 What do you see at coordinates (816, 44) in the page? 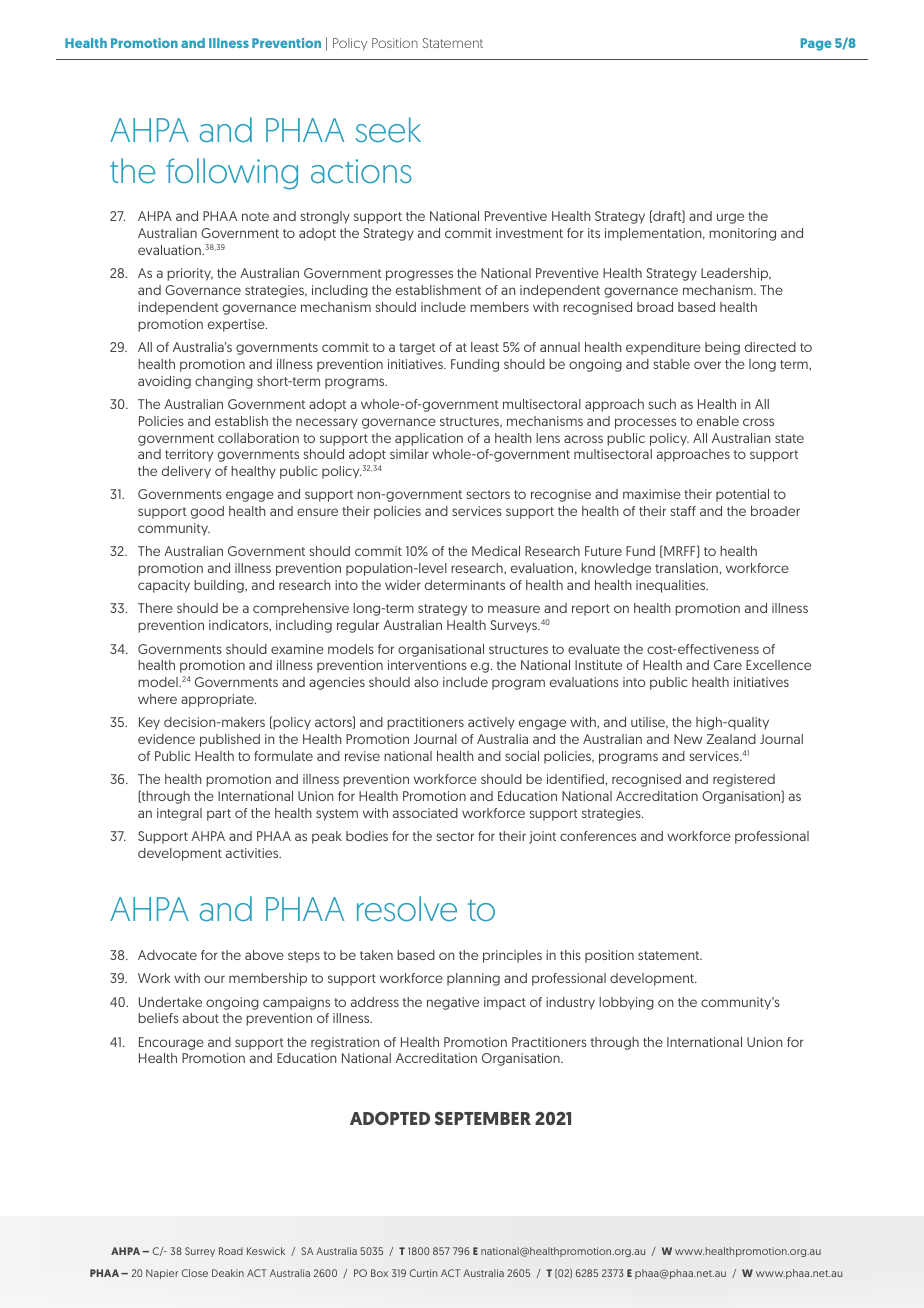
I see `Page` at bounding box center [816, 44].
